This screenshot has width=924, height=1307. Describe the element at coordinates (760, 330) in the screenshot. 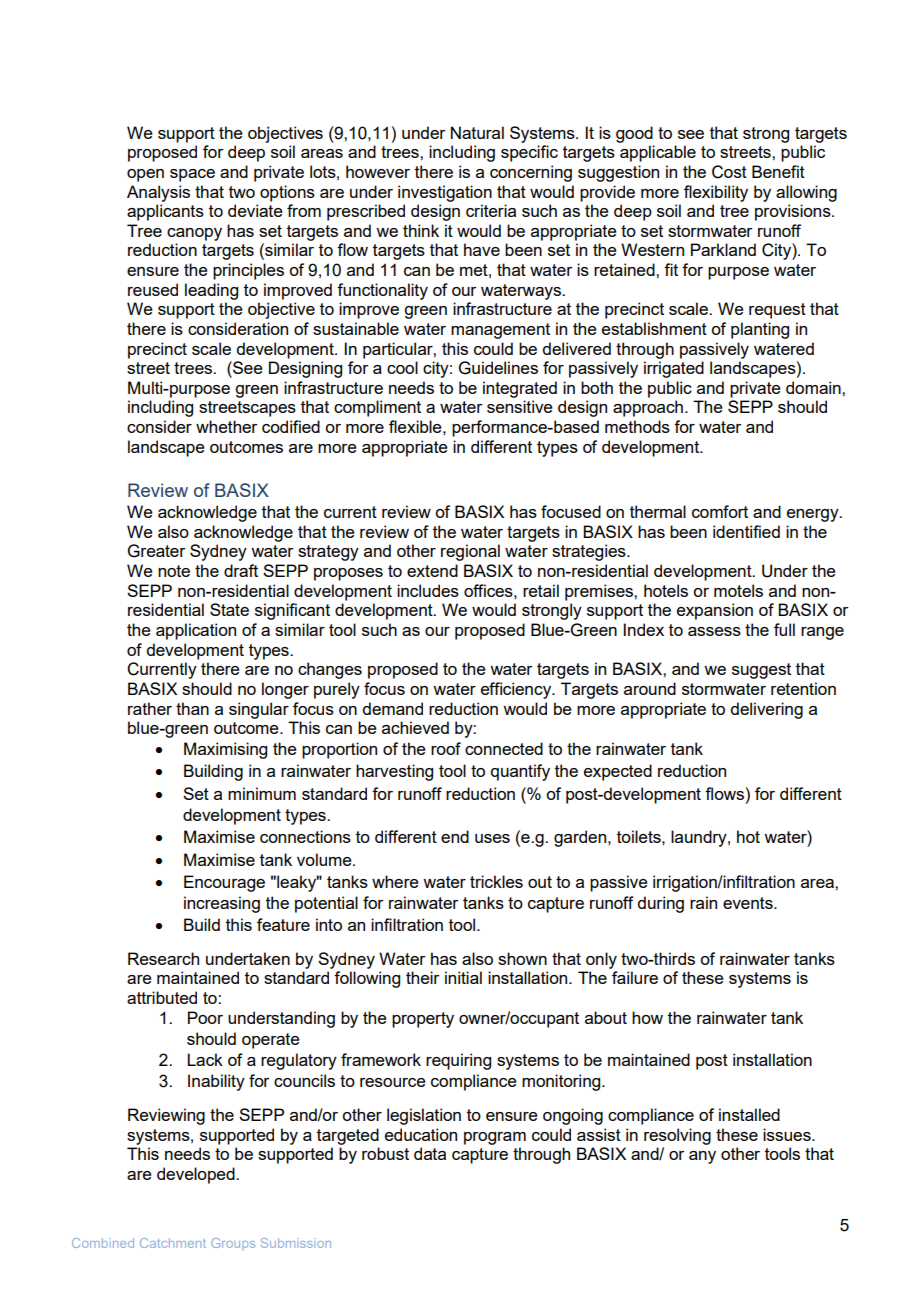

I see `planting` at that location.
